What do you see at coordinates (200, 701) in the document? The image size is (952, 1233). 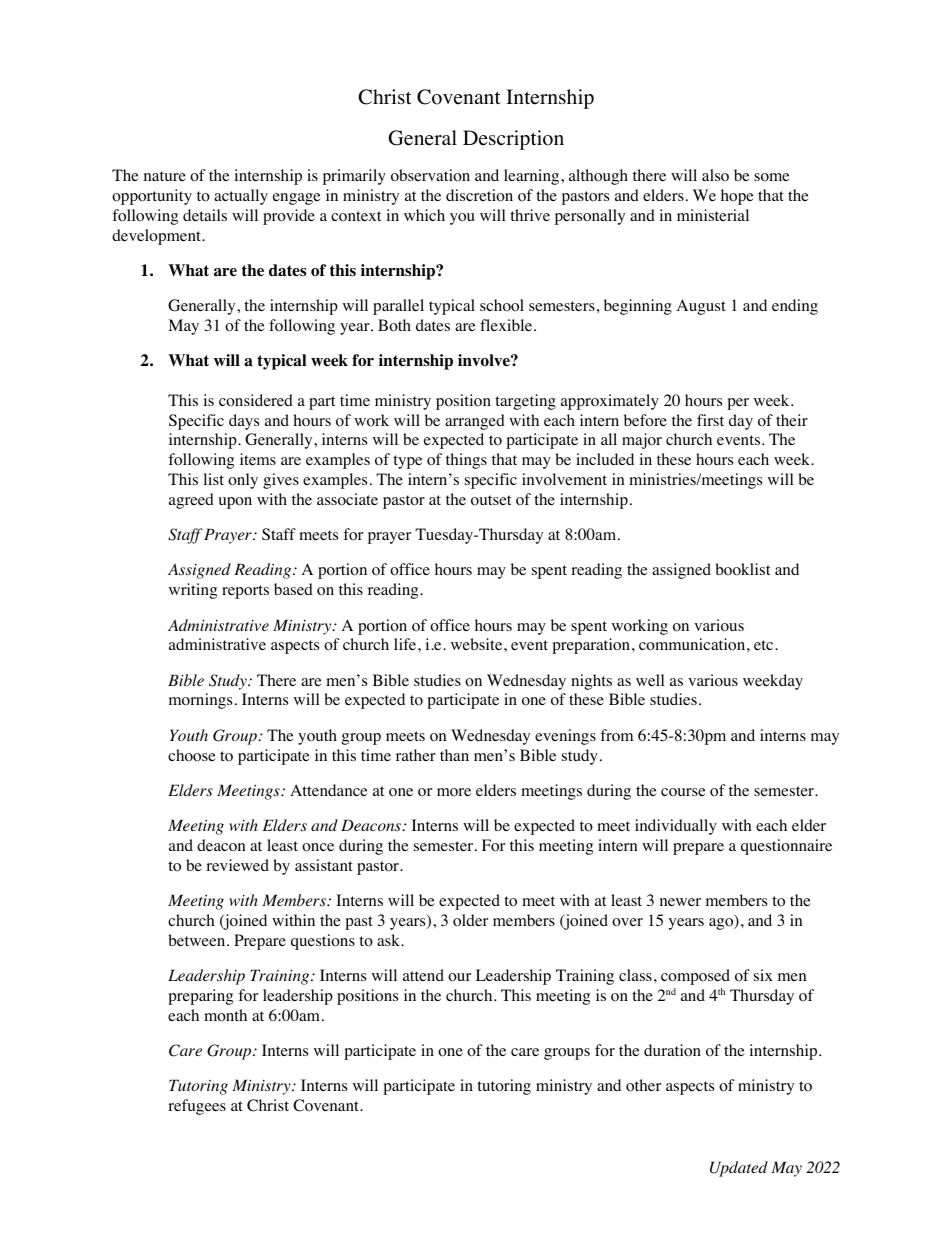 I see `mornings` at bounding box center [200, 701].
